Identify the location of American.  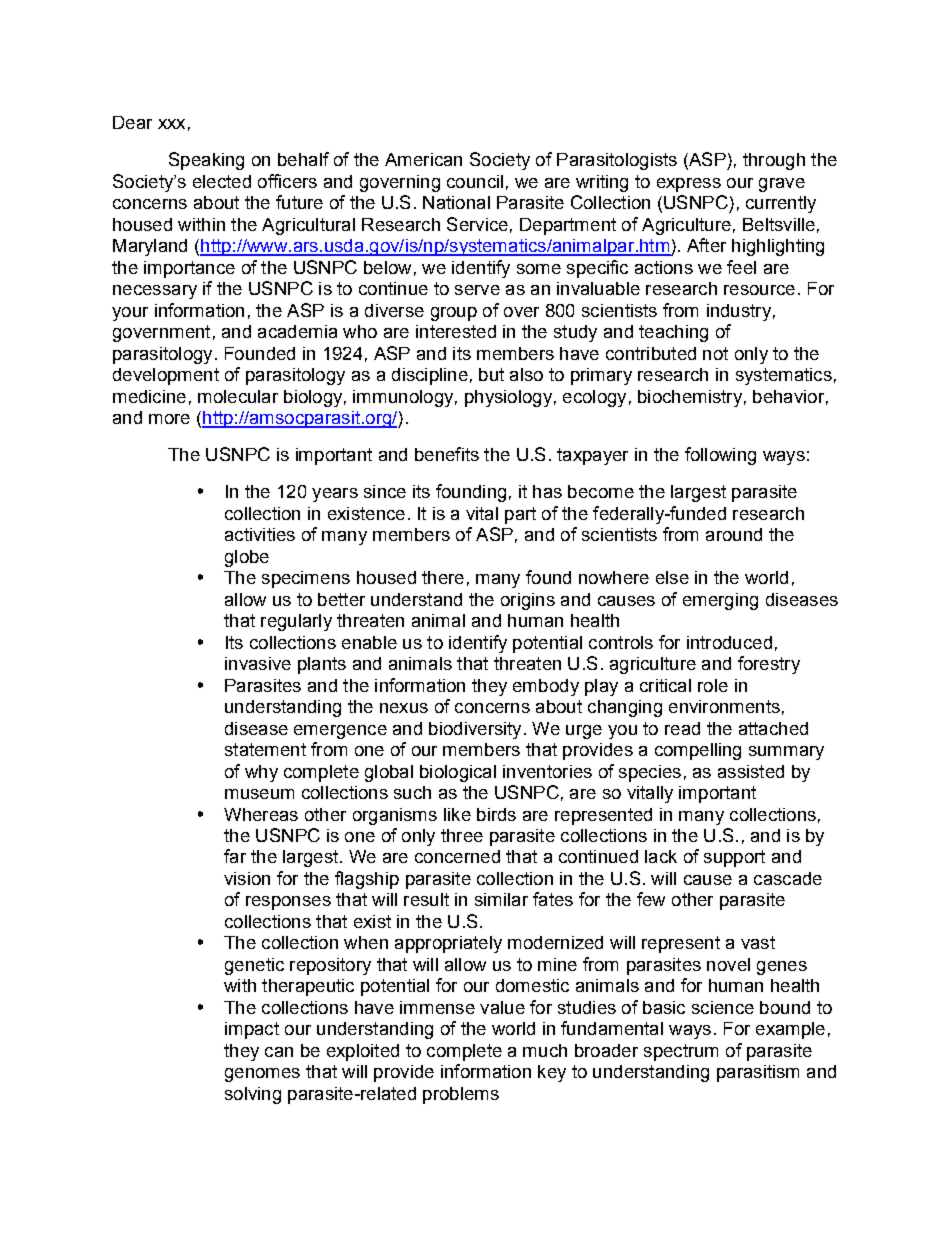
(423, 159).
